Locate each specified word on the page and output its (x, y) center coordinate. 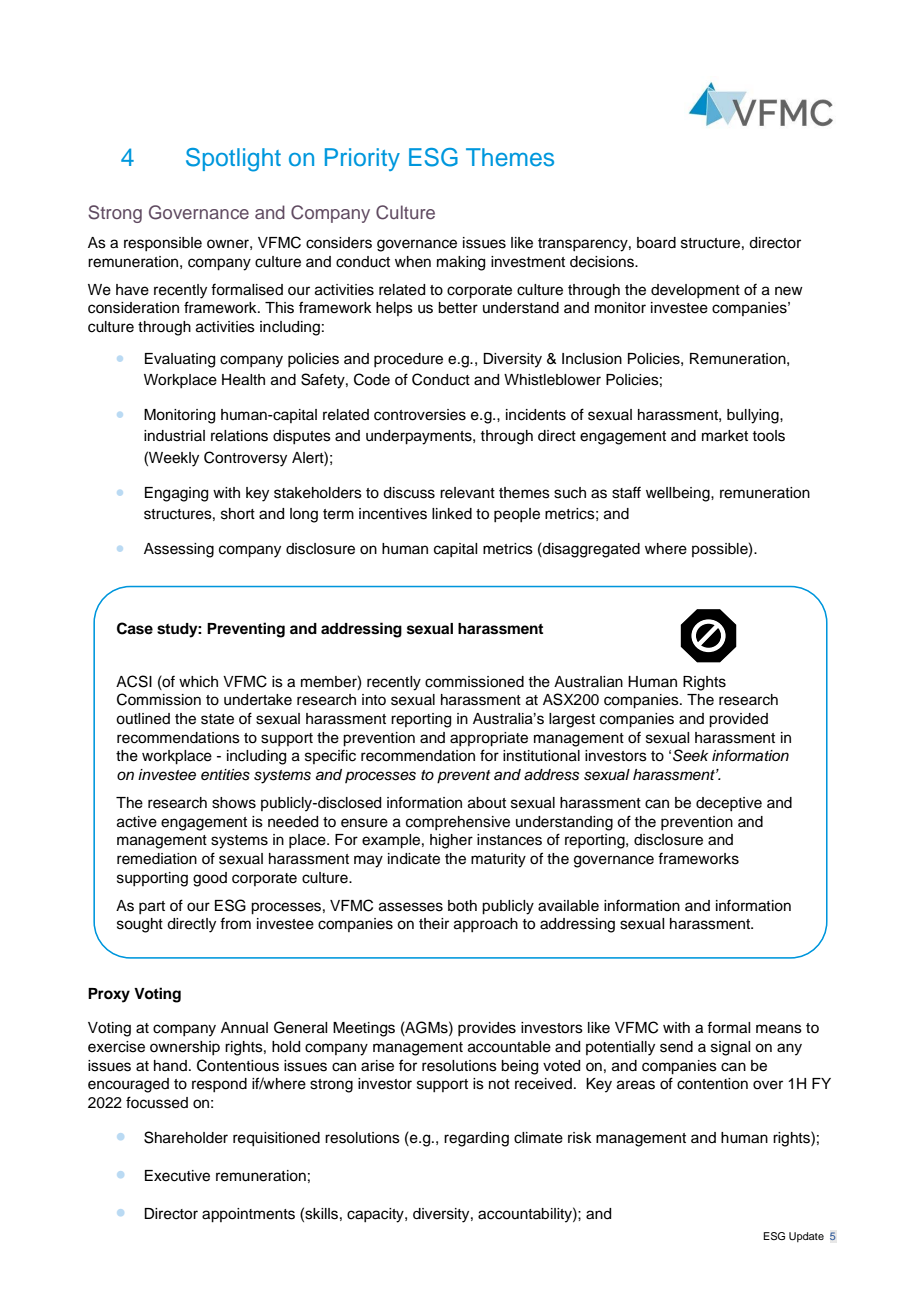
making (461, 263)
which (198, 682)
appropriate (489, 739)
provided (738, 720)
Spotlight (233, 160)
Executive (177, 1176)
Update (806, 1237)
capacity (376, 1215)
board (656, 243)
